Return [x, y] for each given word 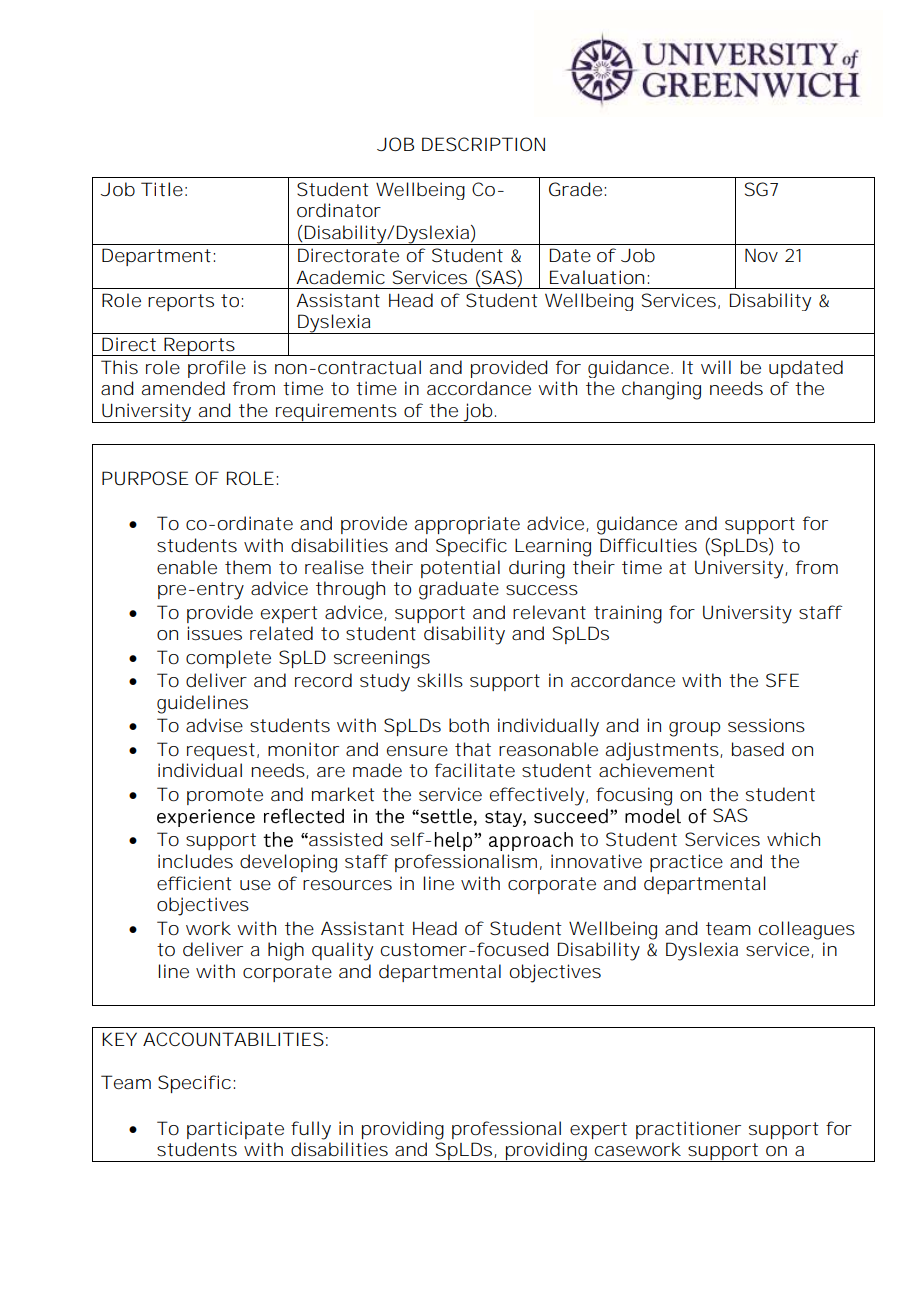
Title [162, 189]
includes [195, 861]
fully [311, 1130]
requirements [337, 413]
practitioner [688, 1130]
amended [183, 388]
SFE [782, 680]
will [716, 367]
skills [440, 680]
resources [347, 885]
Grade [577, 189]
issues [214, 633]
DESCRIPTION [483, 144]
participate [235, 1130]
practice [686, 863]
